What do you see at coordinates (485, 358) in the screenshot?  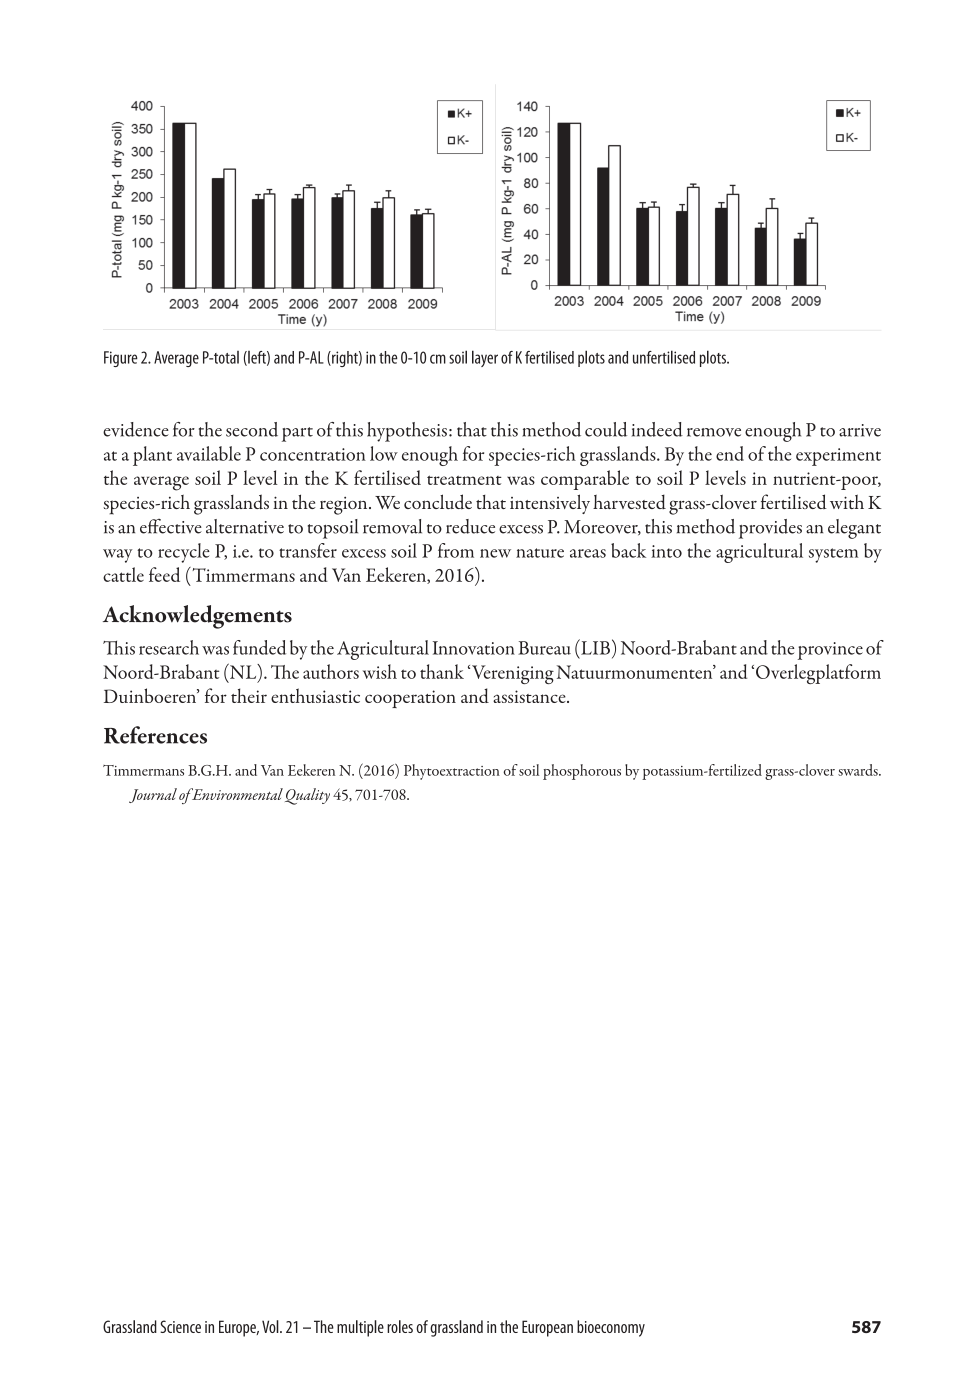 I see `layer` at bounding box center [485, 358].
